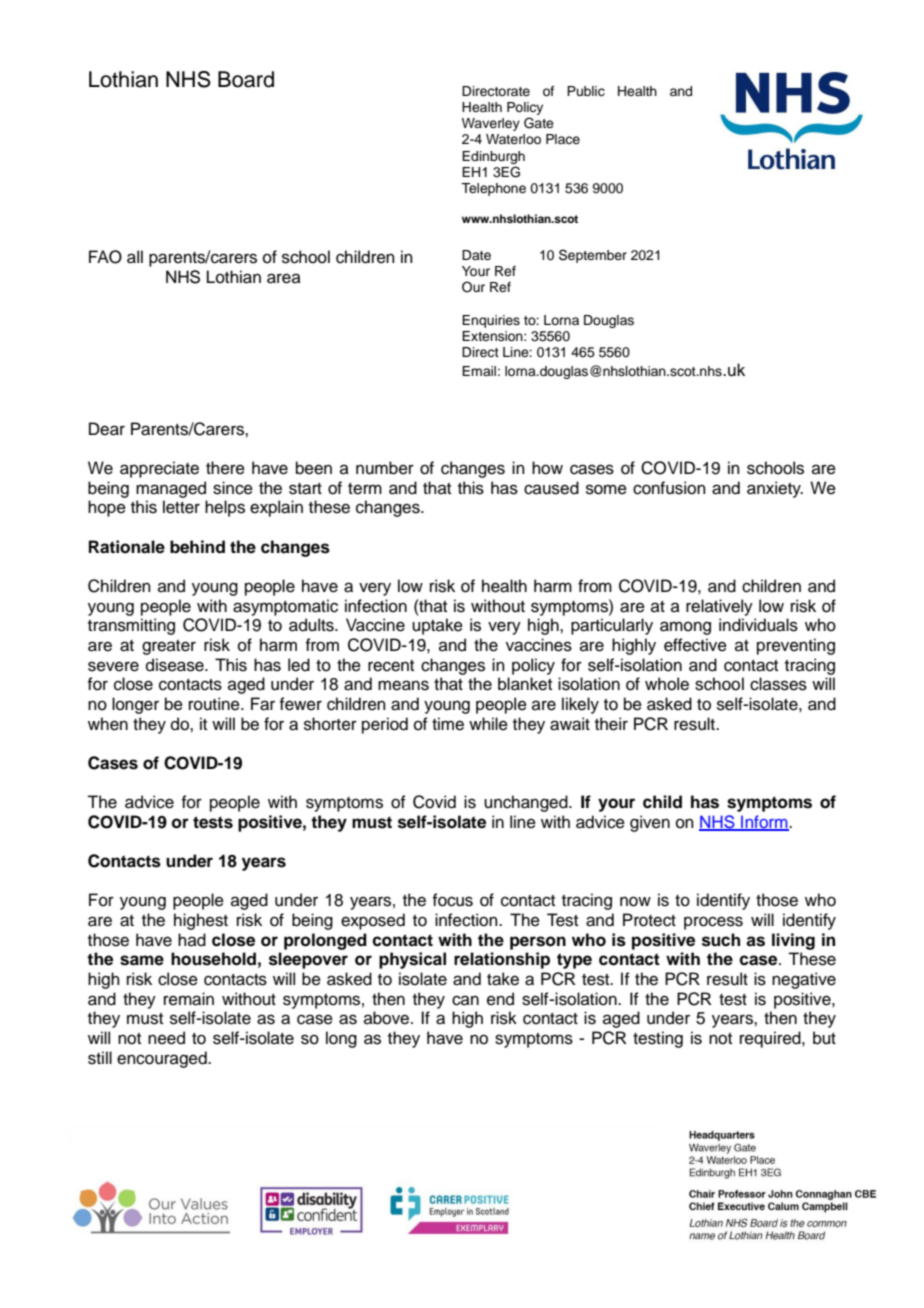  I want to click on need, so click(166, 1038).
